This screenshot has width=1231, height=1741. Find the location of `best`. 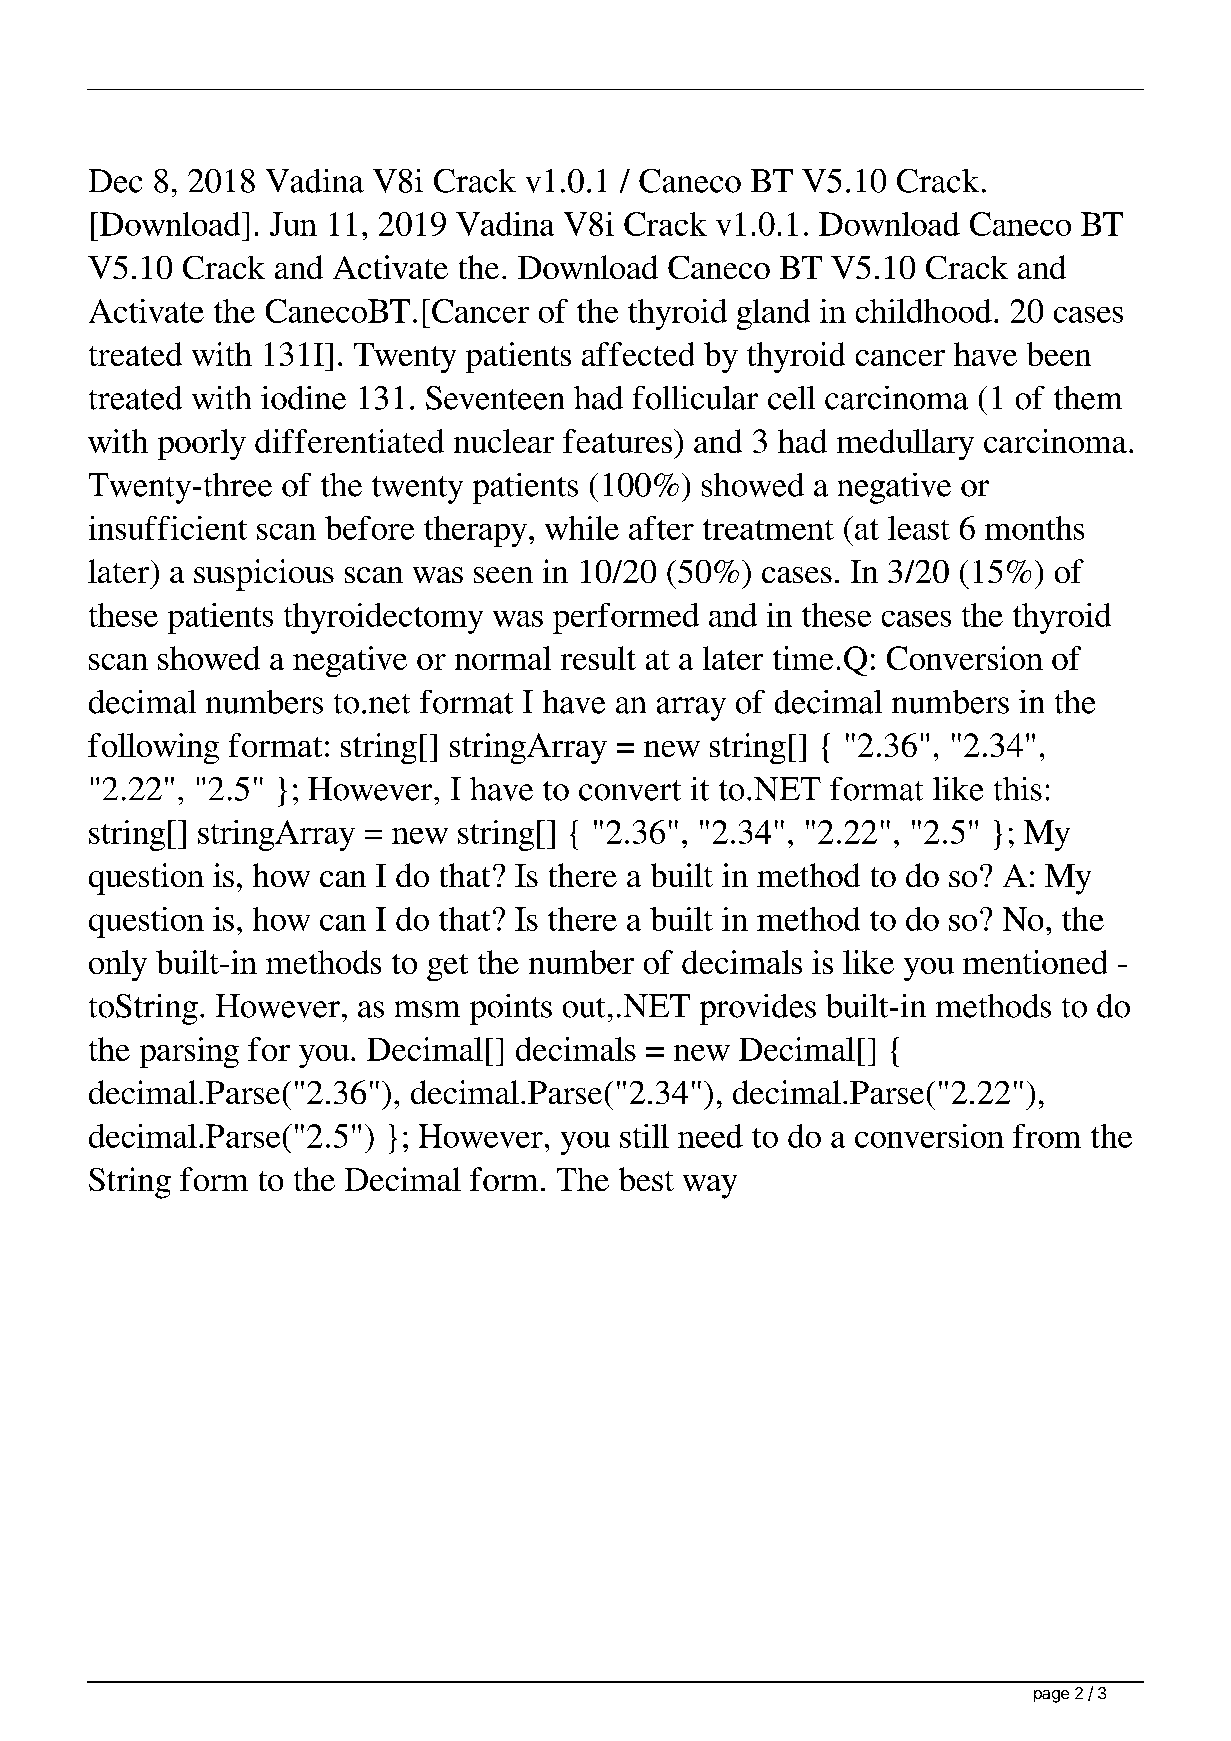

best is located at coordinates (646, 1179).
